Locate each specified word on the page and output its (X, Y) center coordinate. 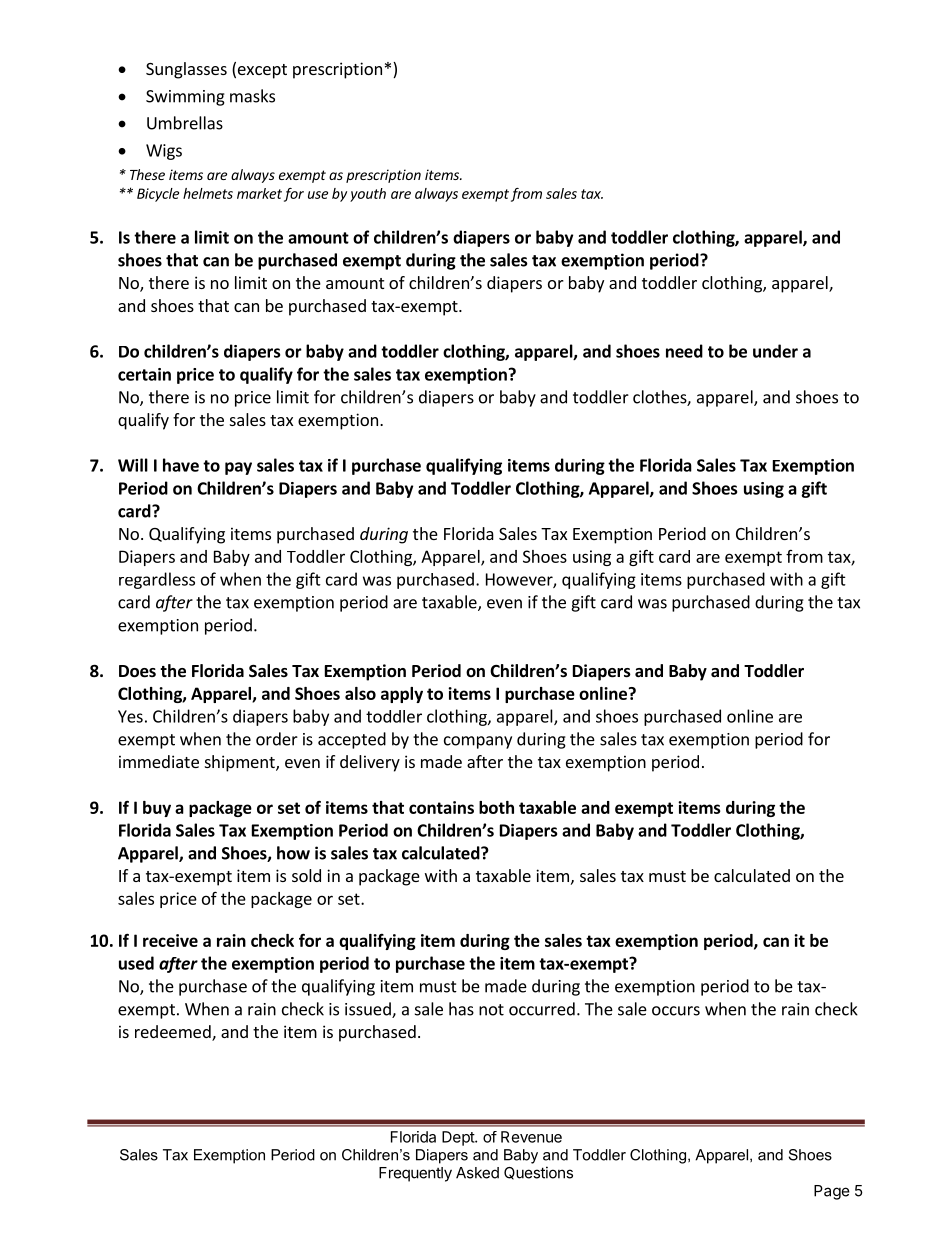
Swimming (185, 98)
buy (157, 809)
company (478, 742)
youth (368, 195)
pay (238, 468)
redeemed (174, 1033)
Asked (477, 1173)
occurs (676, 1011)
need (684, 351)
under (775, 351)
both (496, 807)
